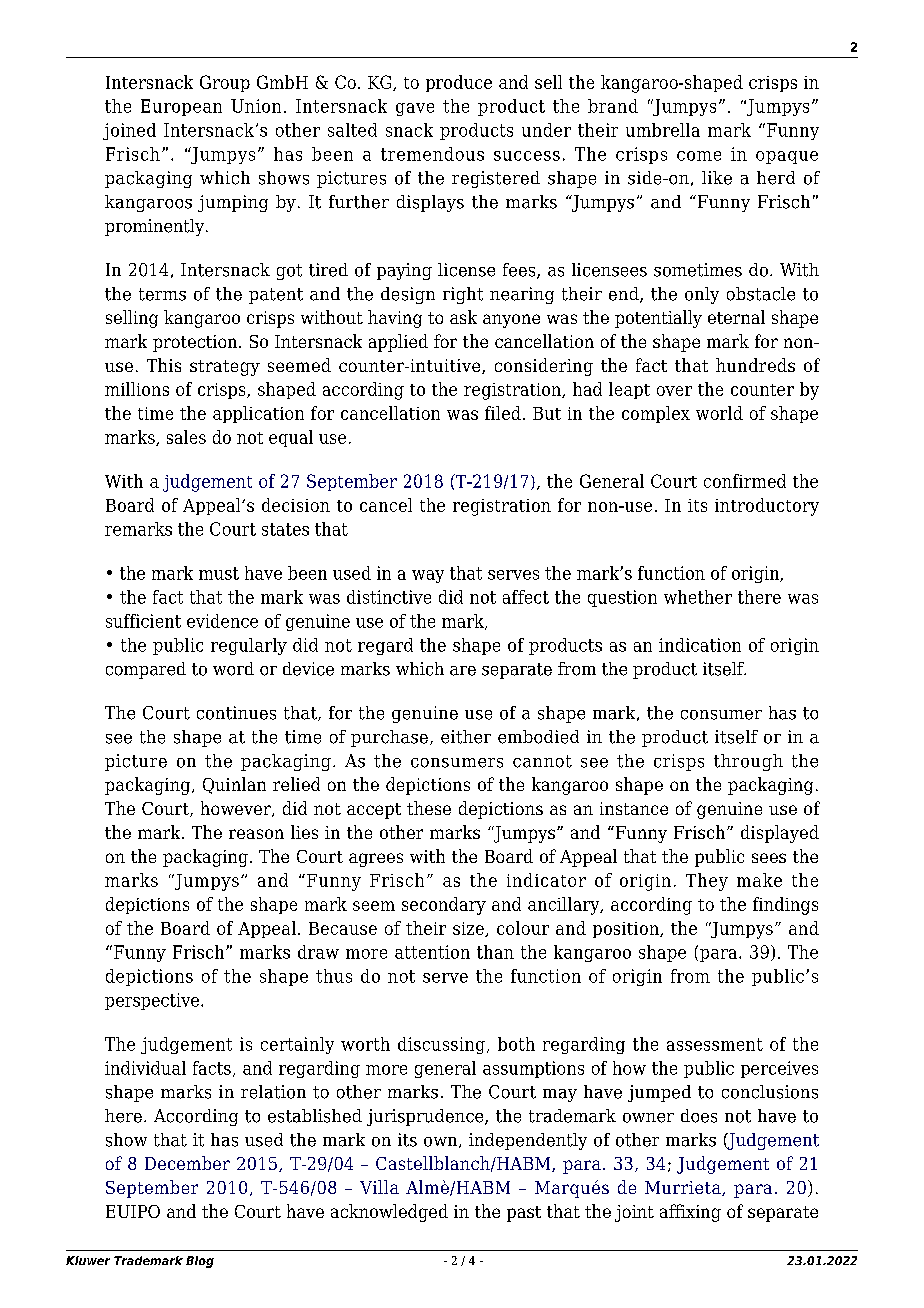 The width and height of the screenshot is (924, 1308). Describe the element at coordinates (748, 762) in the screenshot. I see `through` at that location.
